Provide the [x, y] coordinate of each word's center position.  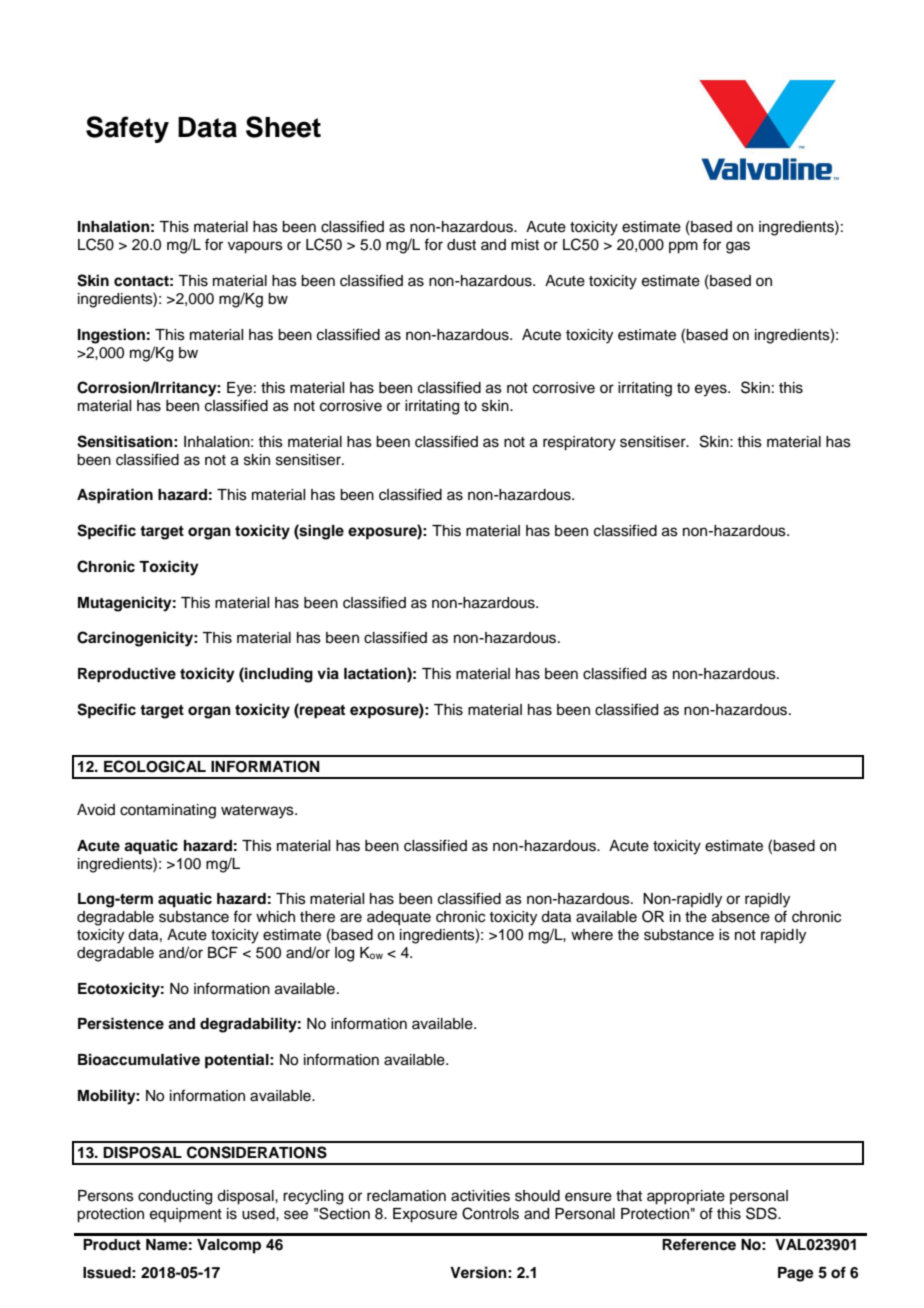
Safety [127, 129]
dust [461, 245]
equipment [186, 1215]
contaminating [168, 811]
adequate [399, 918]
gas [738, 247]
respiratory [579, 443]
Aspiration [115, 496]
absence [741, 917]
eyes [712, 390]
